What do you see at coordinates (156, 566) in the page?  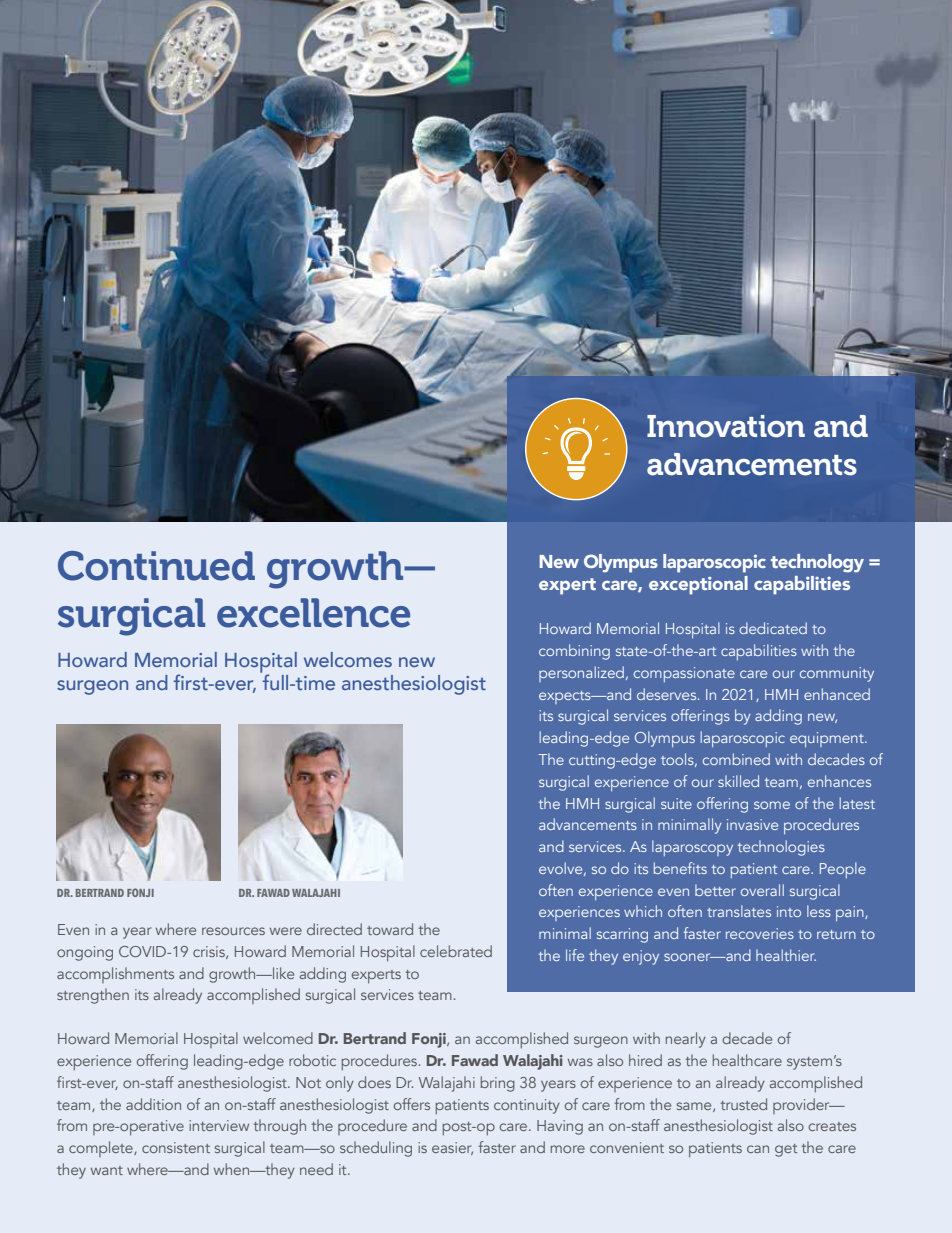 I see `Continued` at bounding box center [156, 566].
